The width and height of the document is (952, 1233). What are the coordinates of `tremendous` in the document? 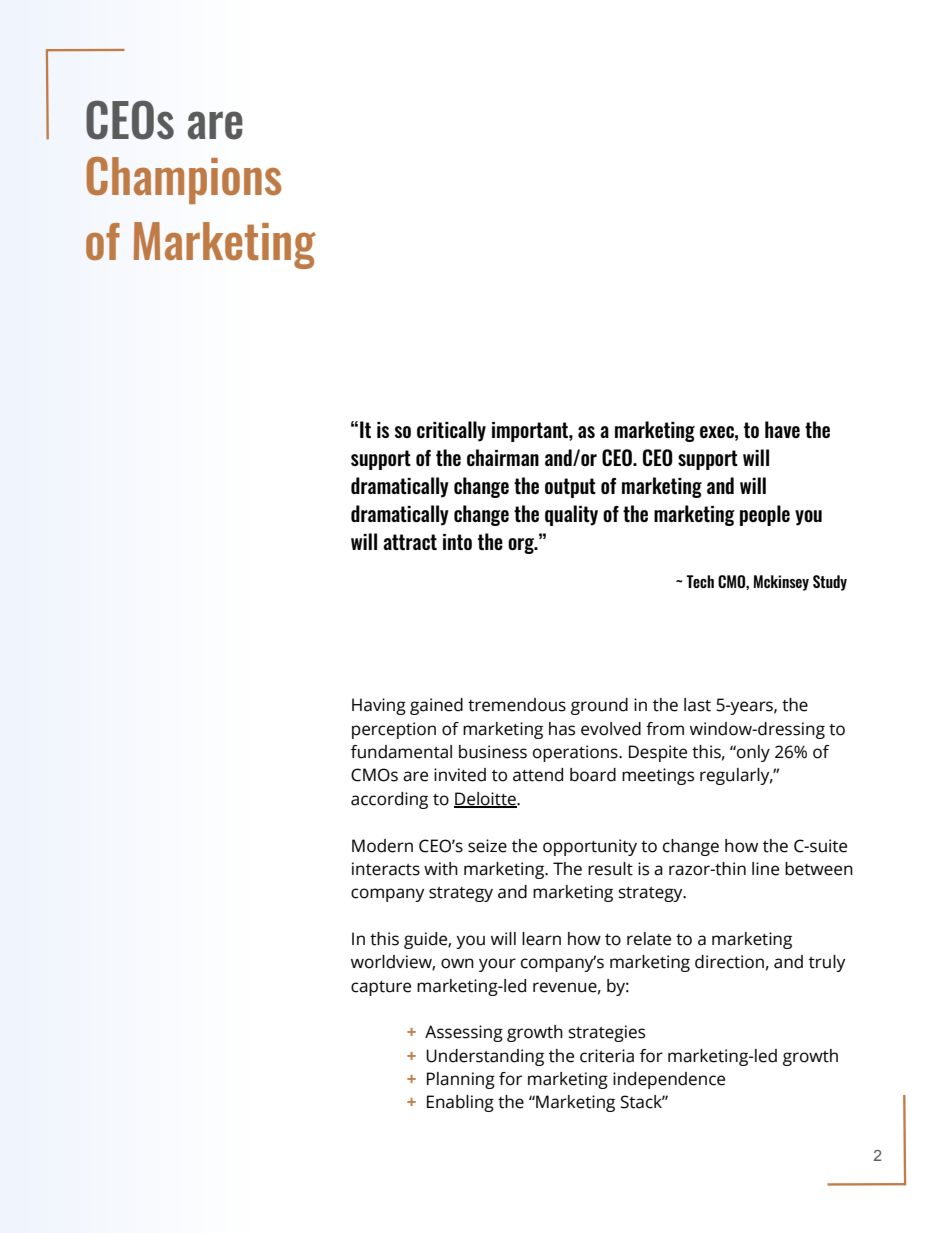 It's located at (517, 705).
